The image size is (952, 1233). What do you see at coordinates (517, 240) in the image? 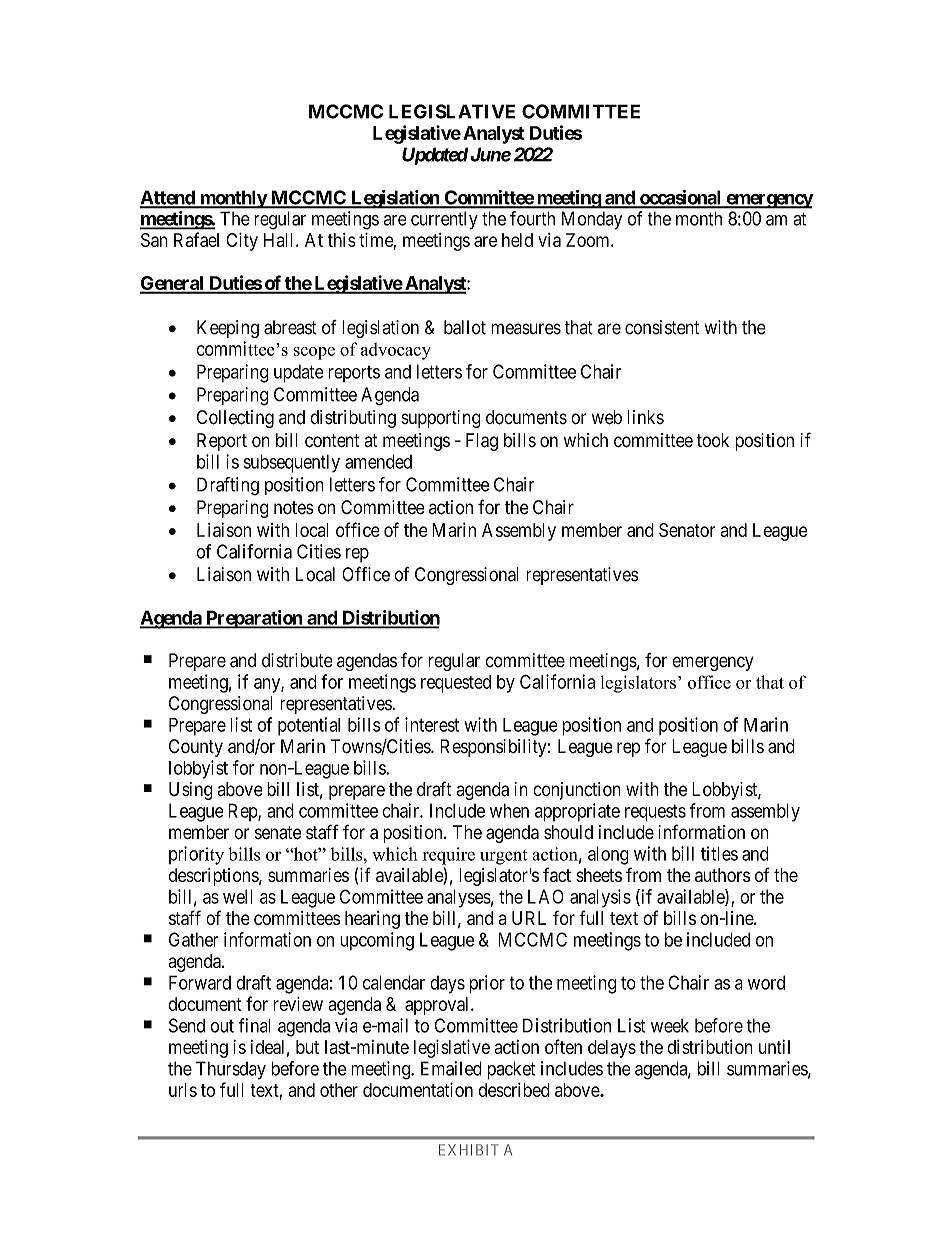
I see `held` at bounding box center [517, 240].
